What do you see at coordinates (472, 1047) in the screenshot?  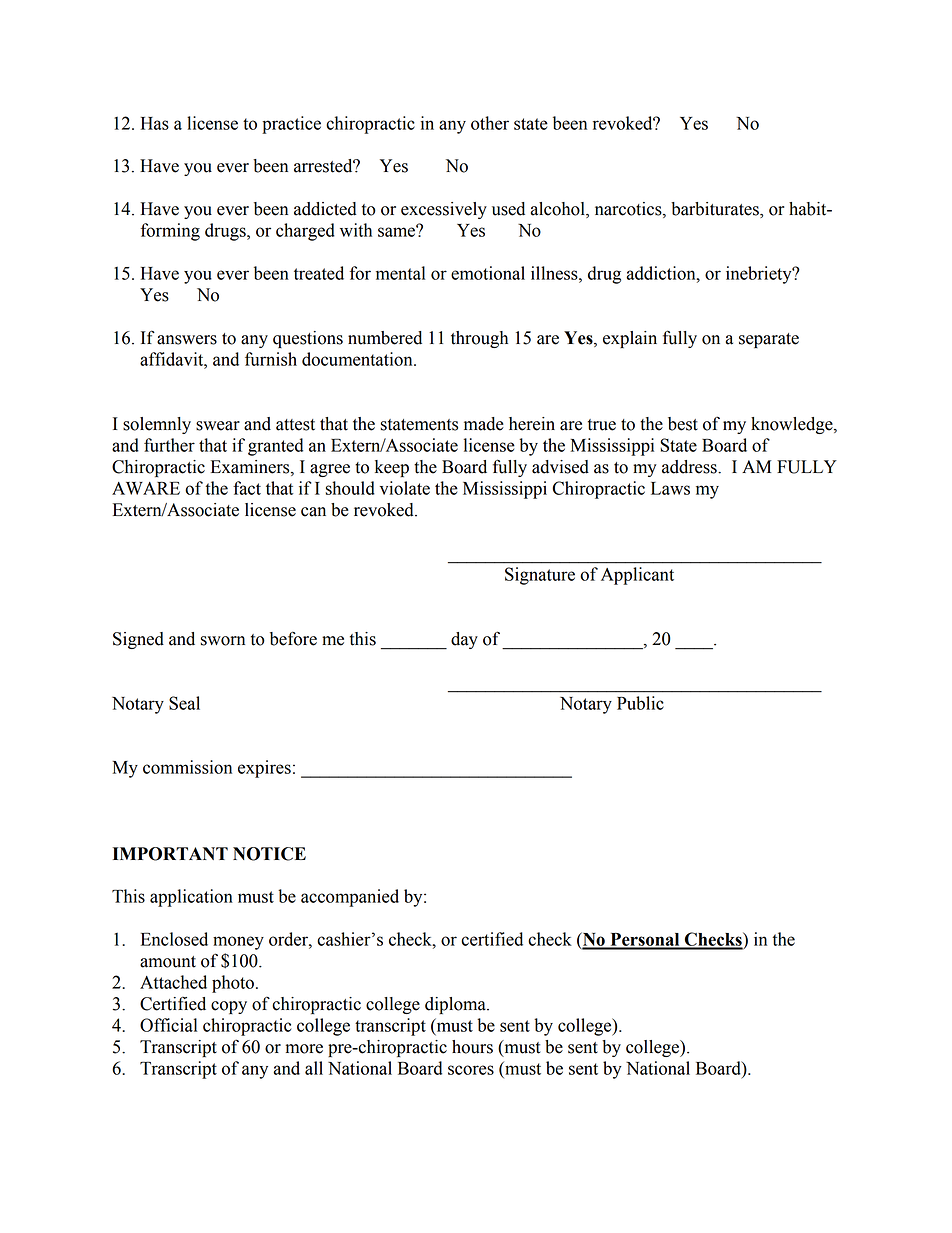 I see `hours` at bounding box center [472, 1047].
